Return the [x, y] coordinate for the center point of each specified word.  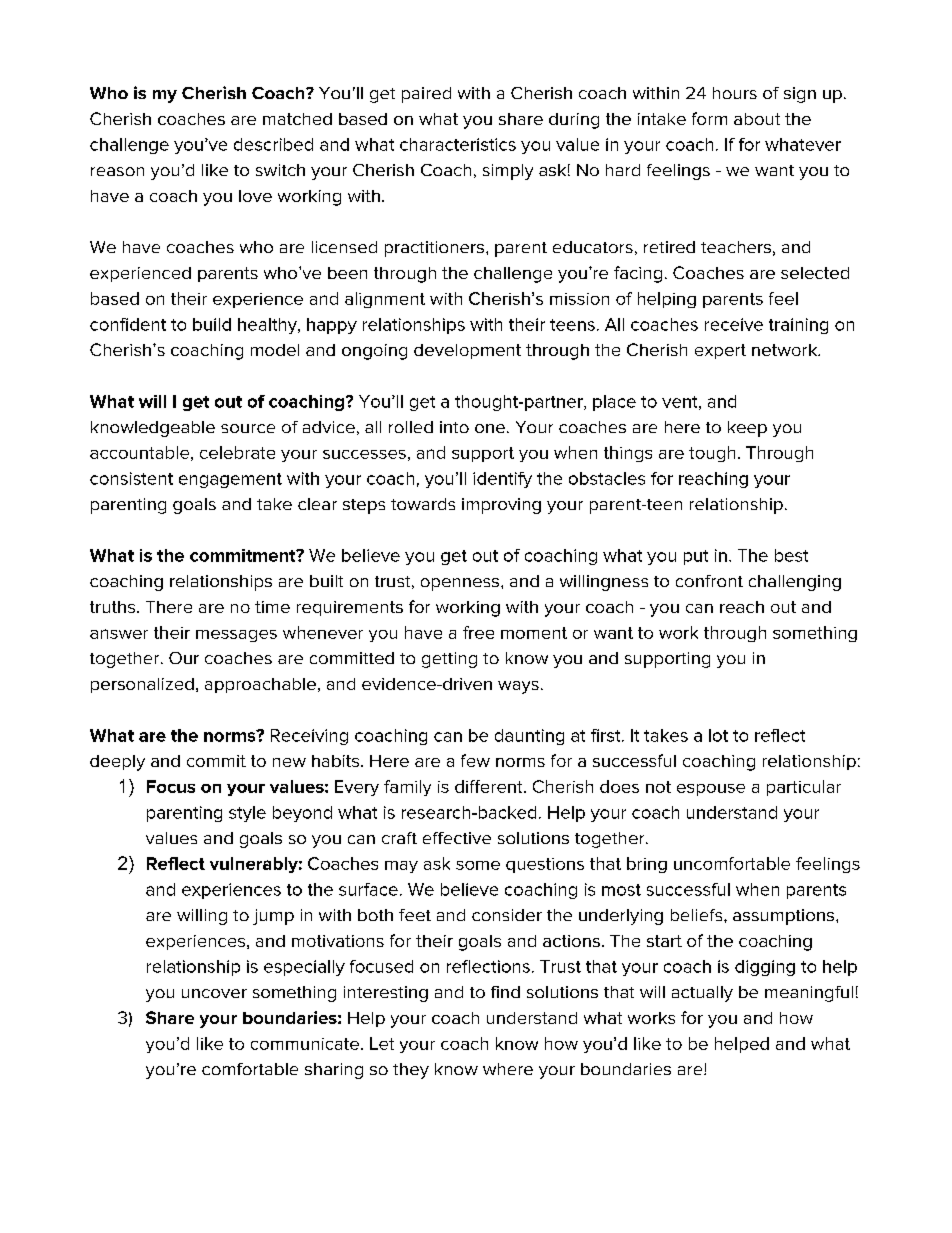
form [709, 118]
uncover [214, 993]
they [411, 1071]
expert [720, 351]
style [247, 814]
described [273, 144]
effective [457, 838]
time [272, 607]
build [212, 324]
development [467, 351]
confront [709, 581]
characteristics [458, 144]
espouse [711, 790]
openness [461, 584]
